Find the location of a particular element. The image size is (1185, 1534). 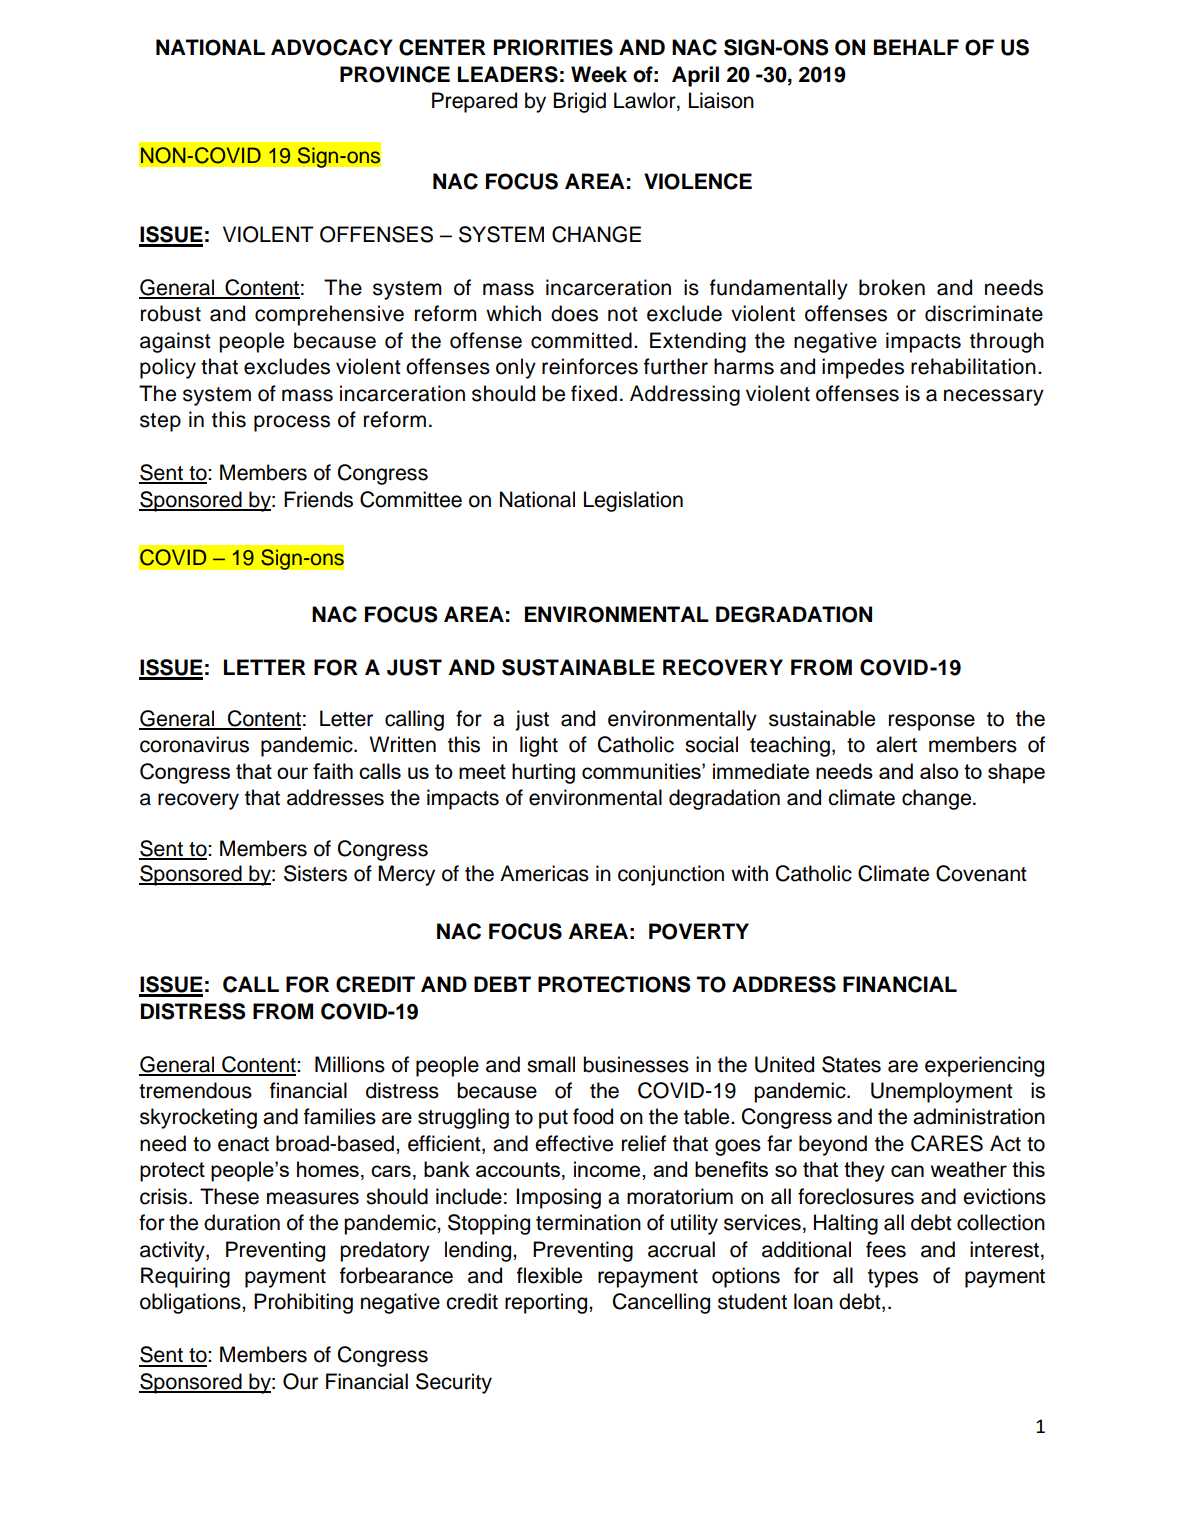

Covenant is located at coordinates (981, 873).
